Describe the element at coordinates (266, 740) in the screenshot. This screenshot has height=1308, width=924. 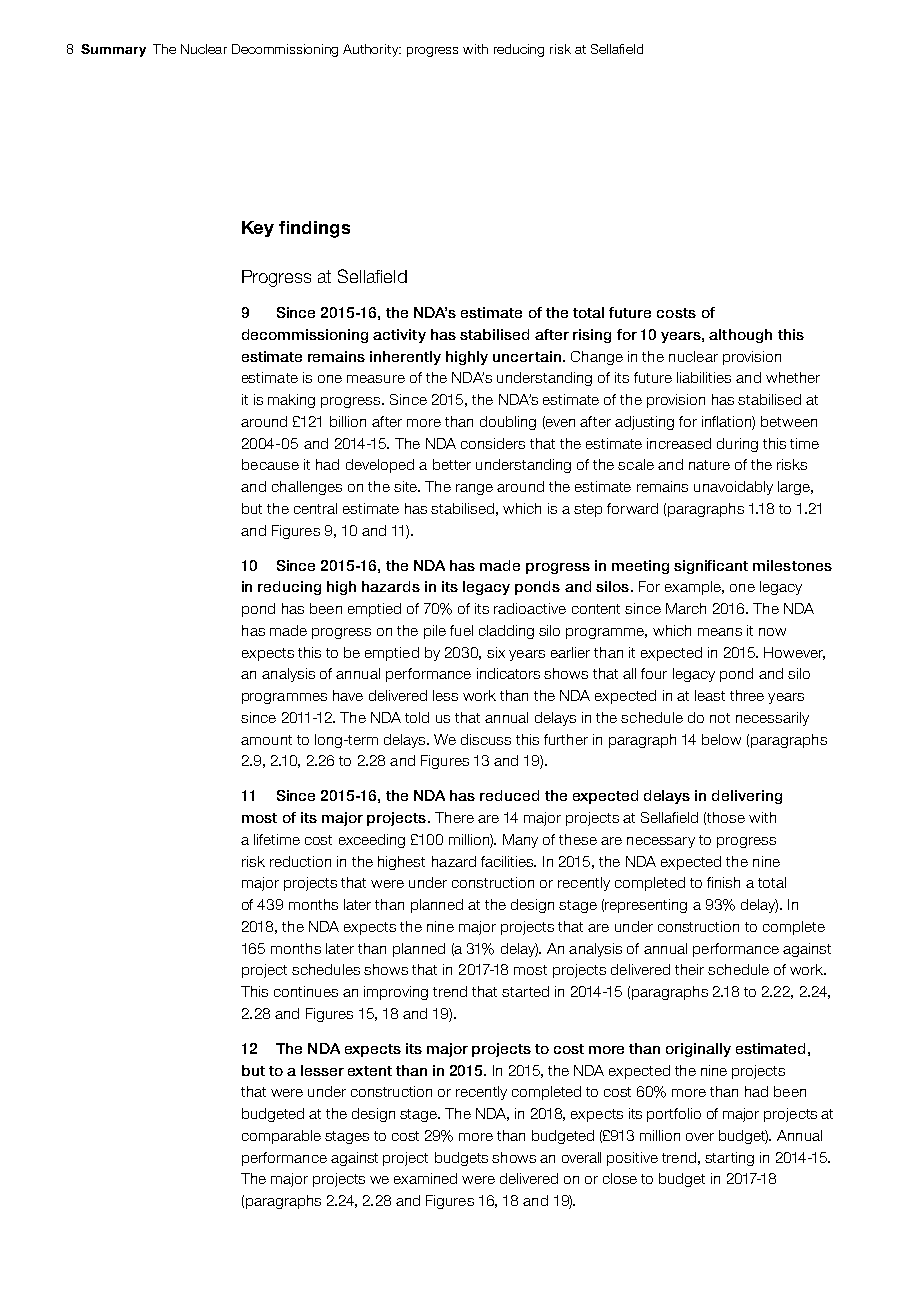
I see `amount` at that location.
